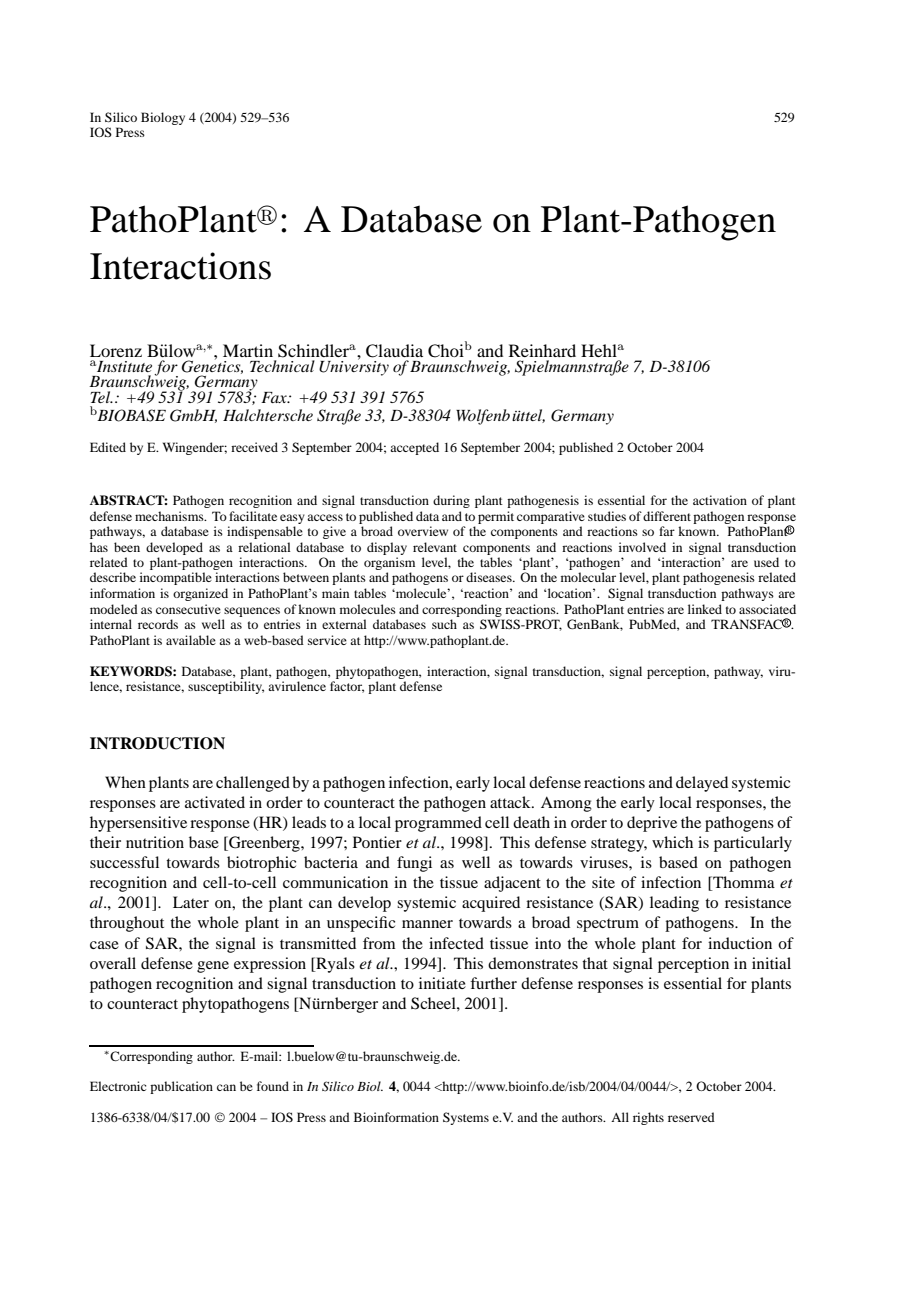 This screenshot has width=924, height=1308. Describe the element at coordinates (466, 1118) in the screenshot. I see `Systems` at that location.
